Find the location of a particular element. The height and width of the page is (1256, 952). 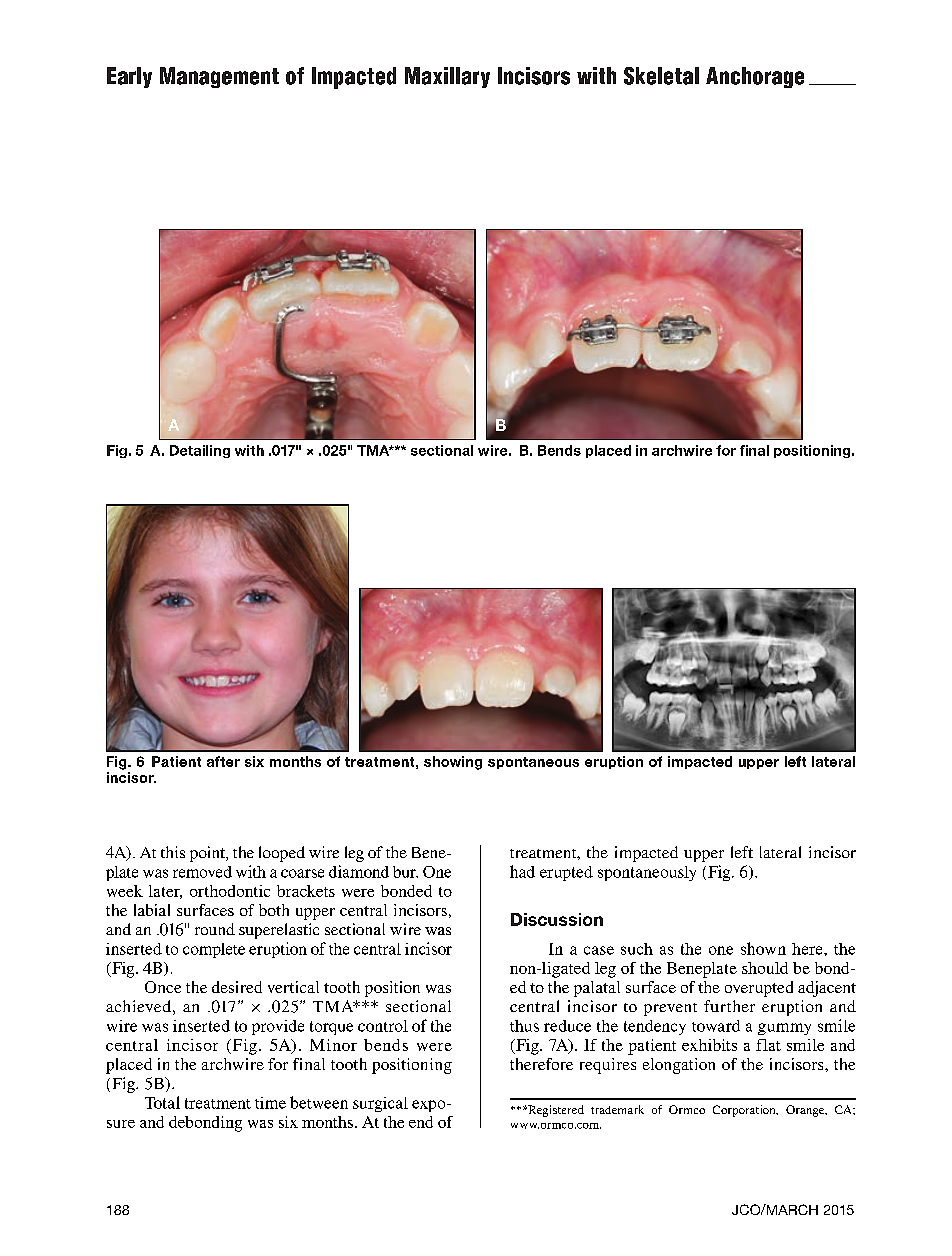

Anchorage is located at coordinates (755, 77).
